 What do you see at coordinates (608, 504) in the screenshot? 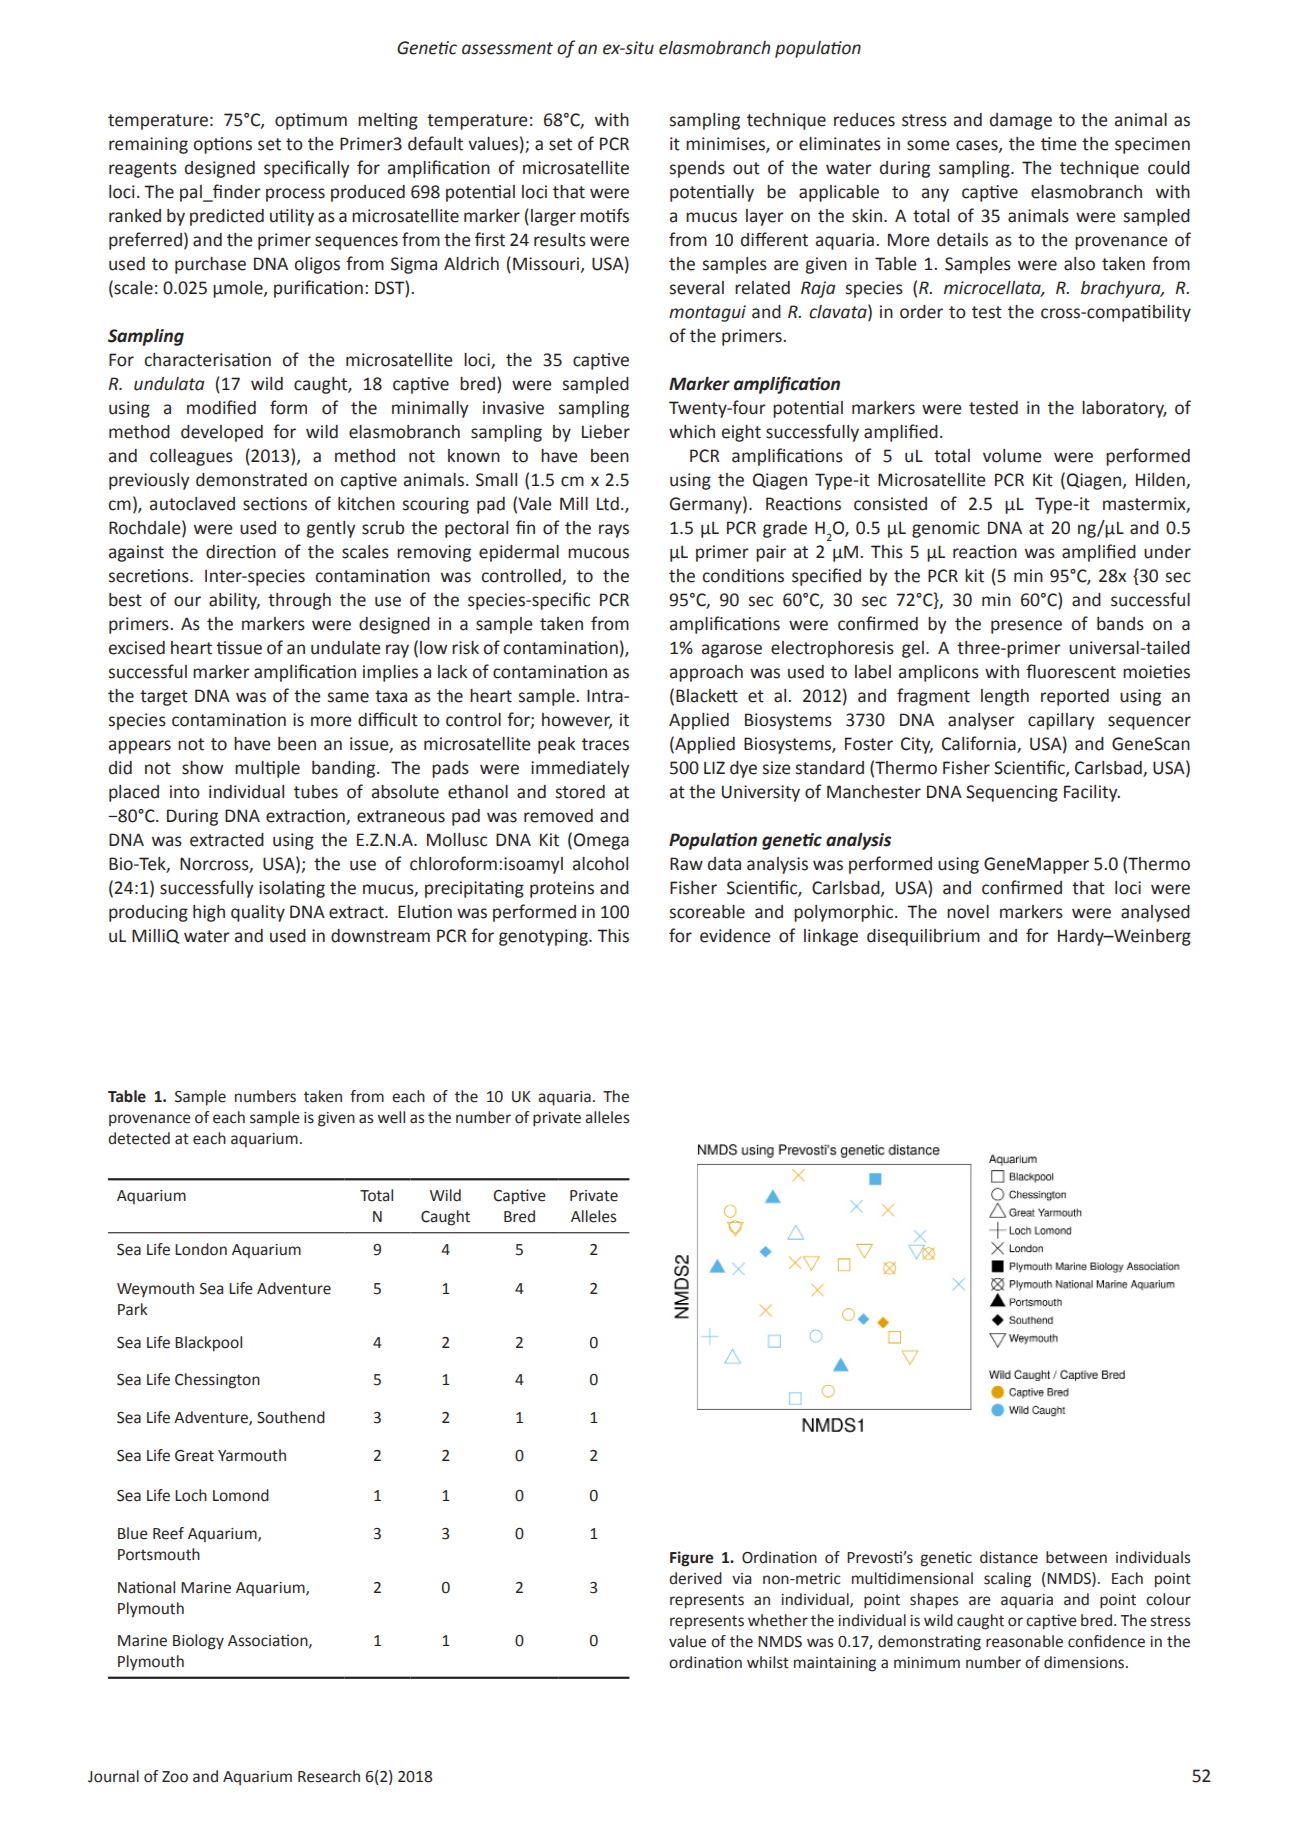
I see `Ltd` at bounding box center [608, 504].
